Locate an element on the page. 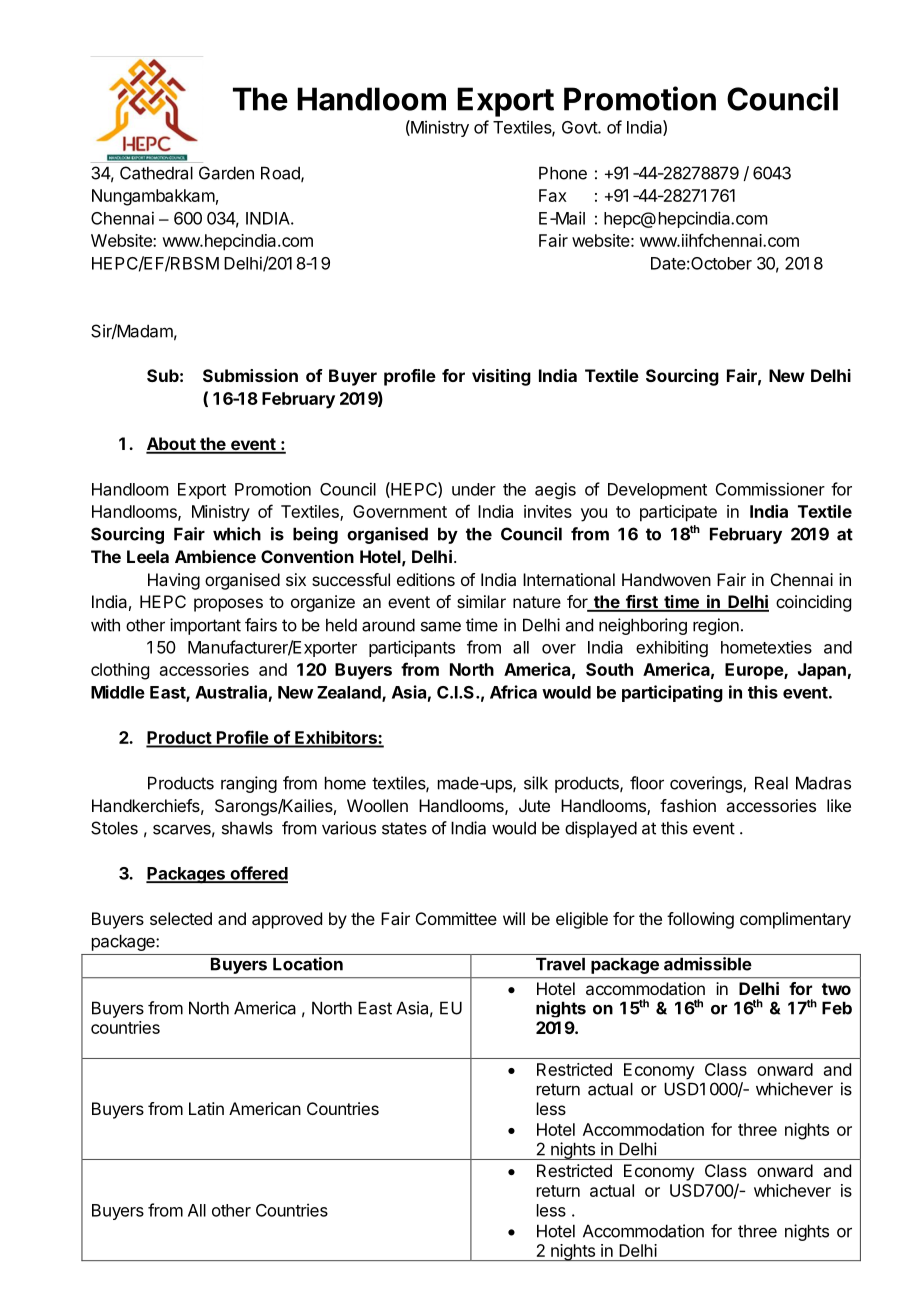 The width and height of the page is (924, 1307). important is located at coordinates (205, 626).
